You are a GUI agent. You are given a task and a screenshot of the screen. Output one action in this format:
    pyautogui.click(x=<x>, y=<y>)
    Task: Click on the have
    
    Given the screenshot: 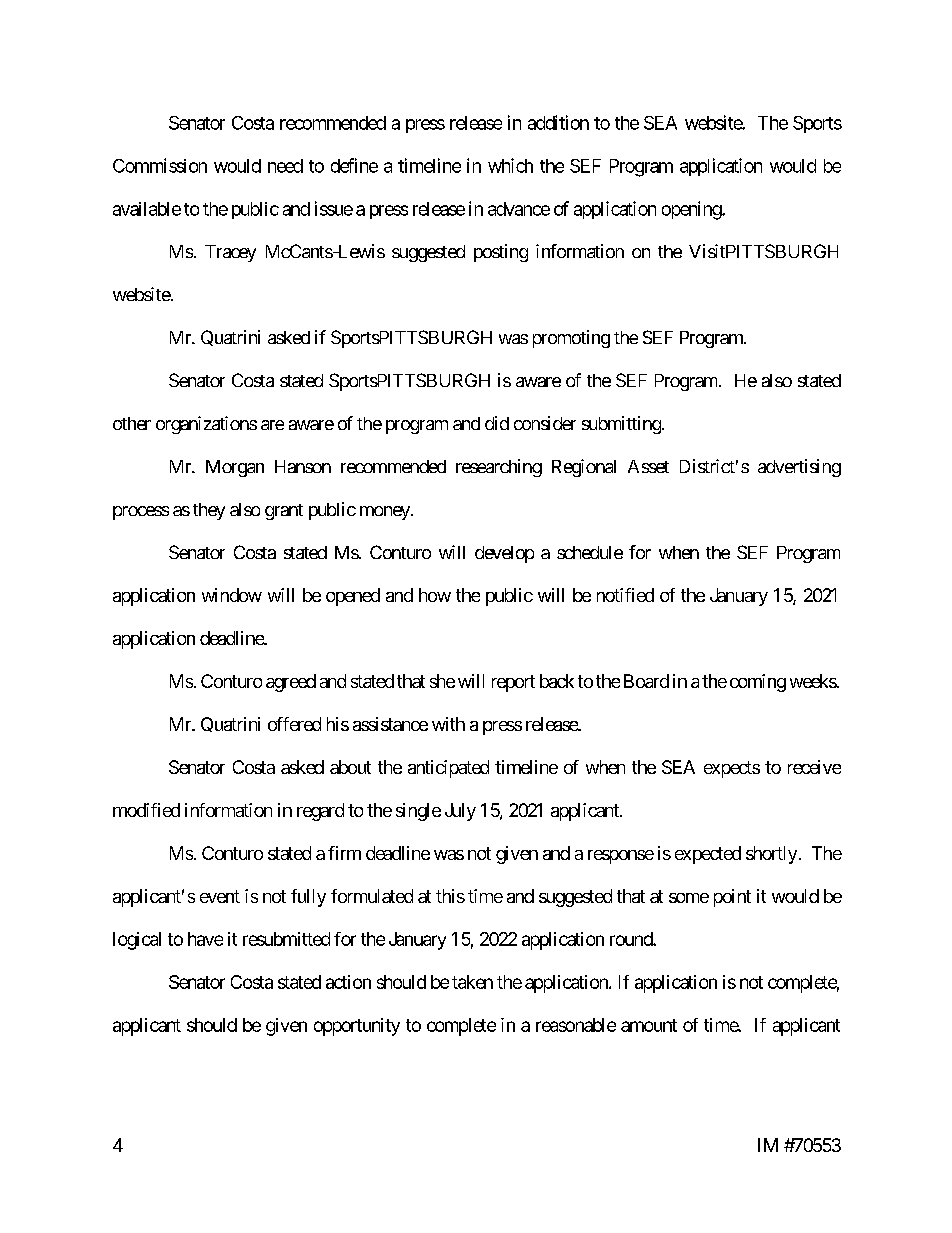 What is the action you would take?
    pyautogui.click(x=205, y=939)
